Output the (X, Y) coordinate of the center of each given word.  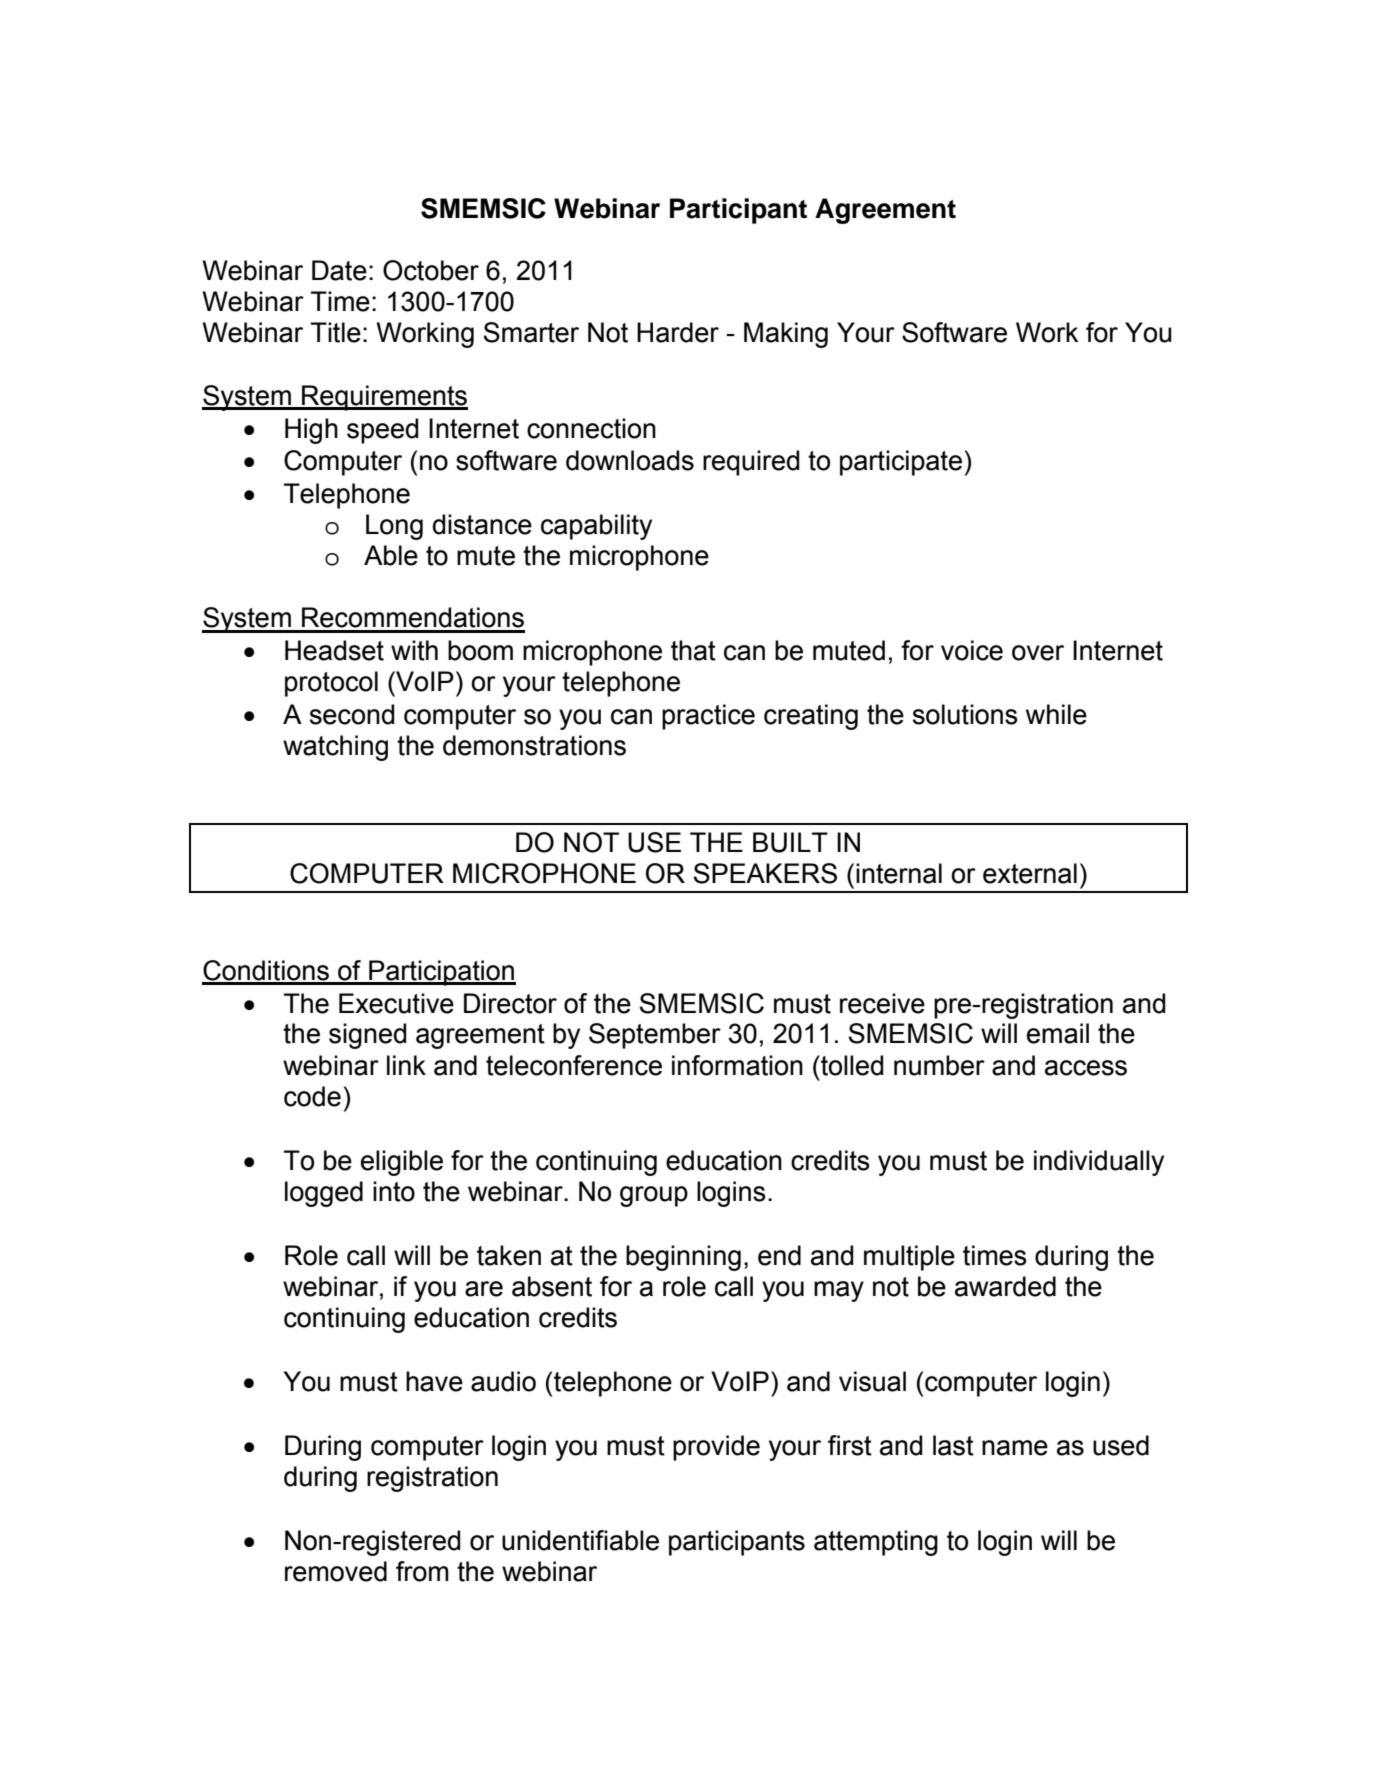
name (1015, 1448)
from (422, 1571)
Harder (678, 332)
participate (901, 463)
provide (716, 1448)
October (431, 270)
